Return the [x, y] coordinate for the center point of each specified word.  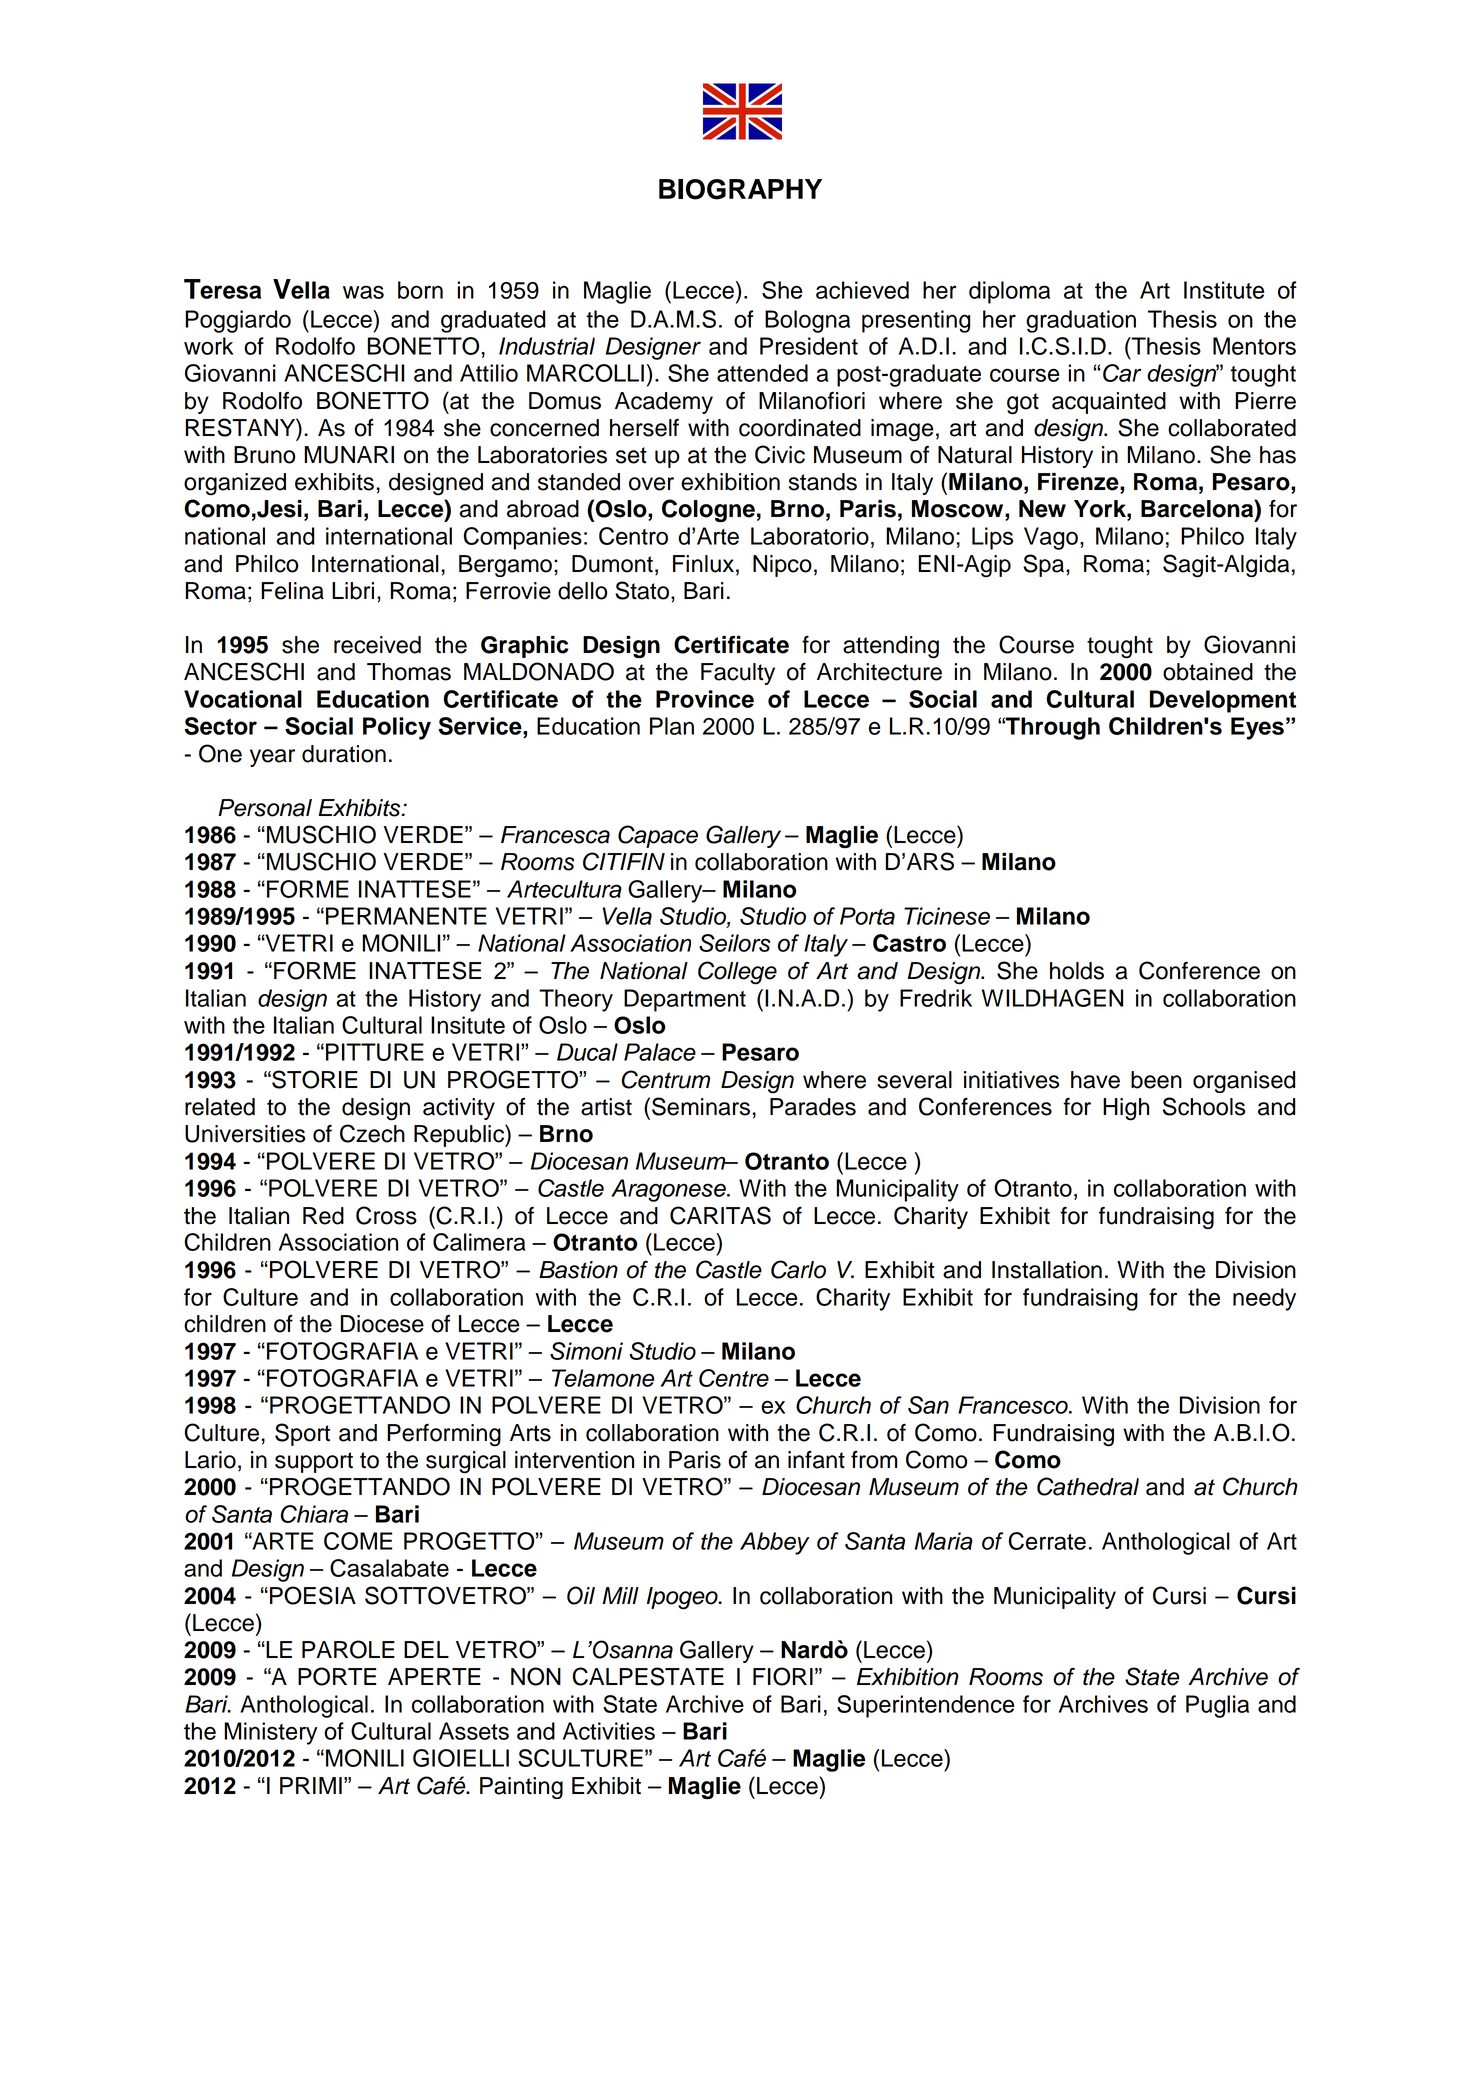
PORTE [337, 1676]
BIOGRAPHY [740, 189]
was [363, 292]
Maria [944, 1541]
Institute [1224, 290]
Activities [609, 1731]
